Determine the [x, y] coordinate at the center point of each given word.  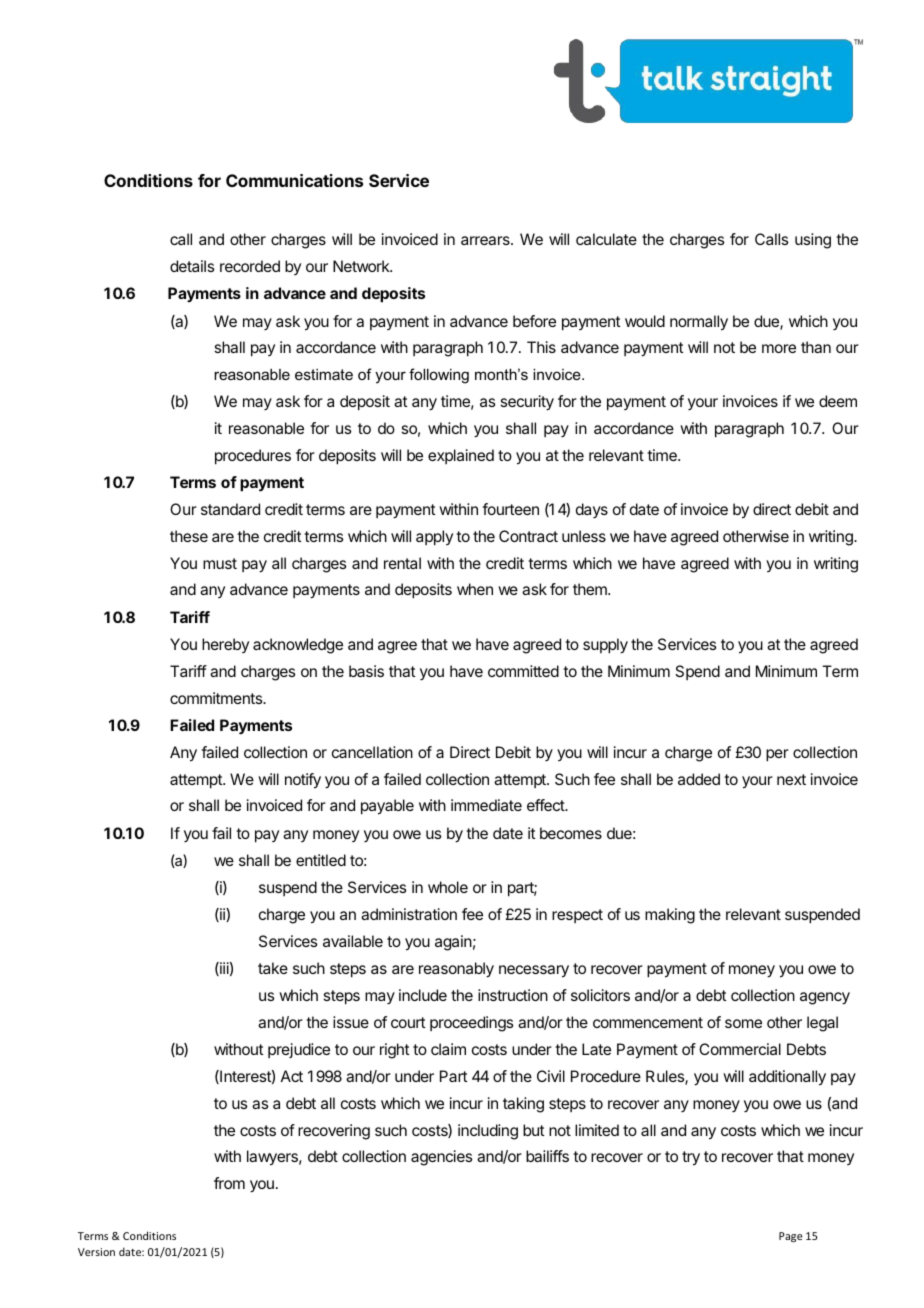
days [592, 510]
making [670, 916]
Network [362, 266]
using [813, 241]
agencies [441, 1158]
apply [434, 538]
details [192, 266]
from [229, 1183]
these [189, 536]
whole [448, 887]
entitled [321, 860]
